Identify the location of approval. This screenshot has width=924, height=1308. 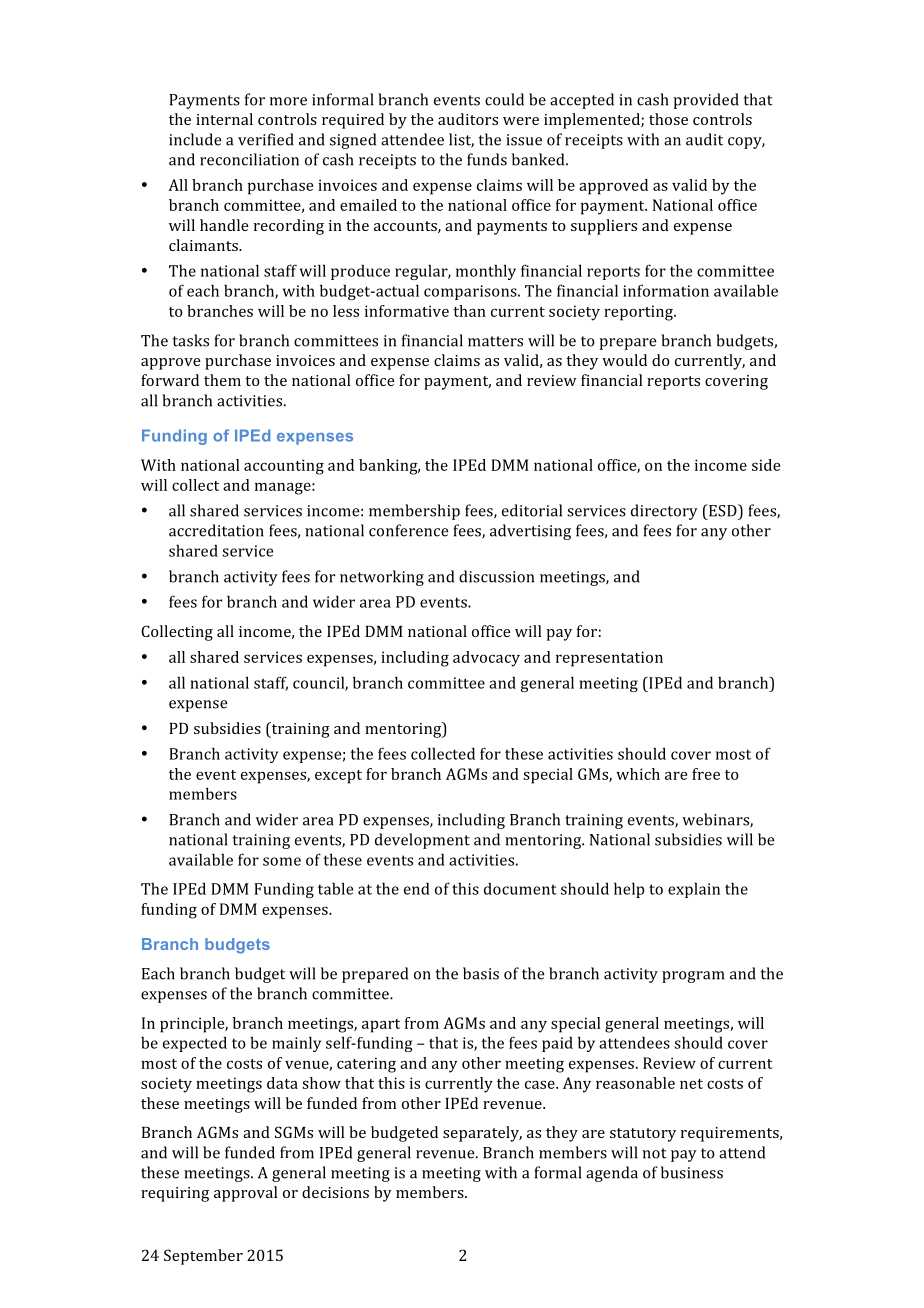
(245, 1194).
